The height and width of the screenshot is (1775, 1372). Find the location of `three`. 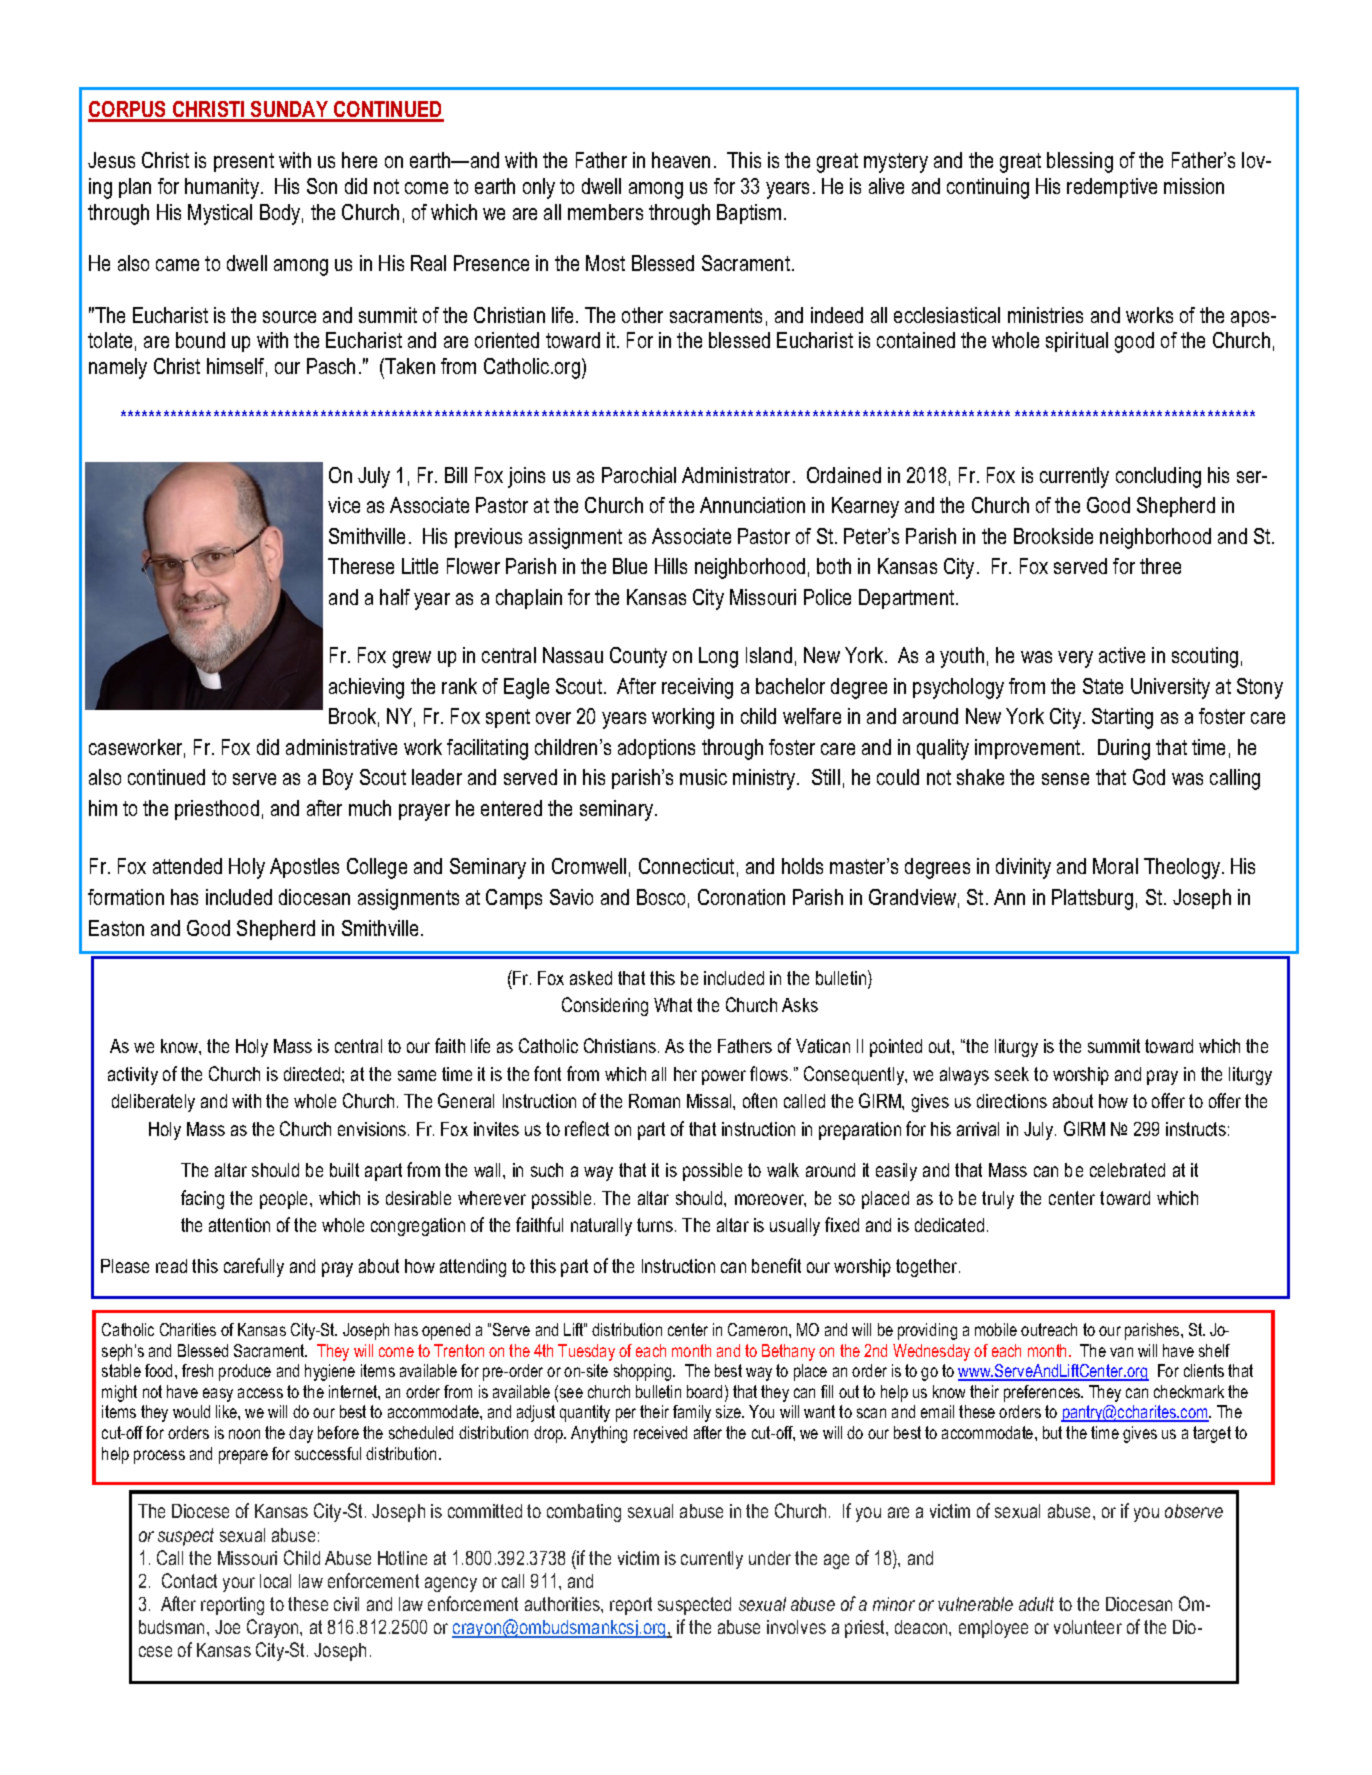

three is located at coordinates (1160, 566).
